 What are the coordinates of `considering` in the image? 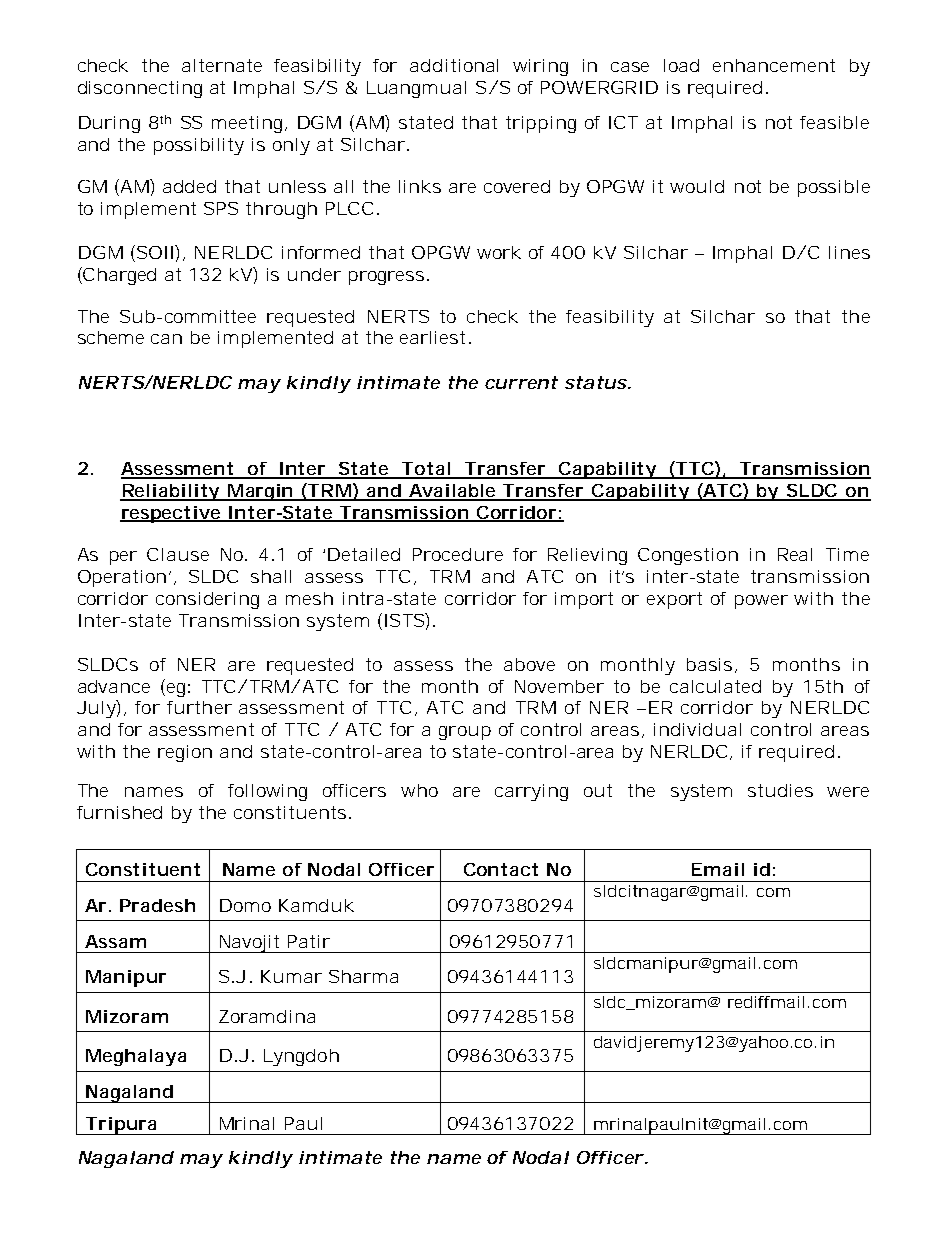 It's located at (207, 600).
